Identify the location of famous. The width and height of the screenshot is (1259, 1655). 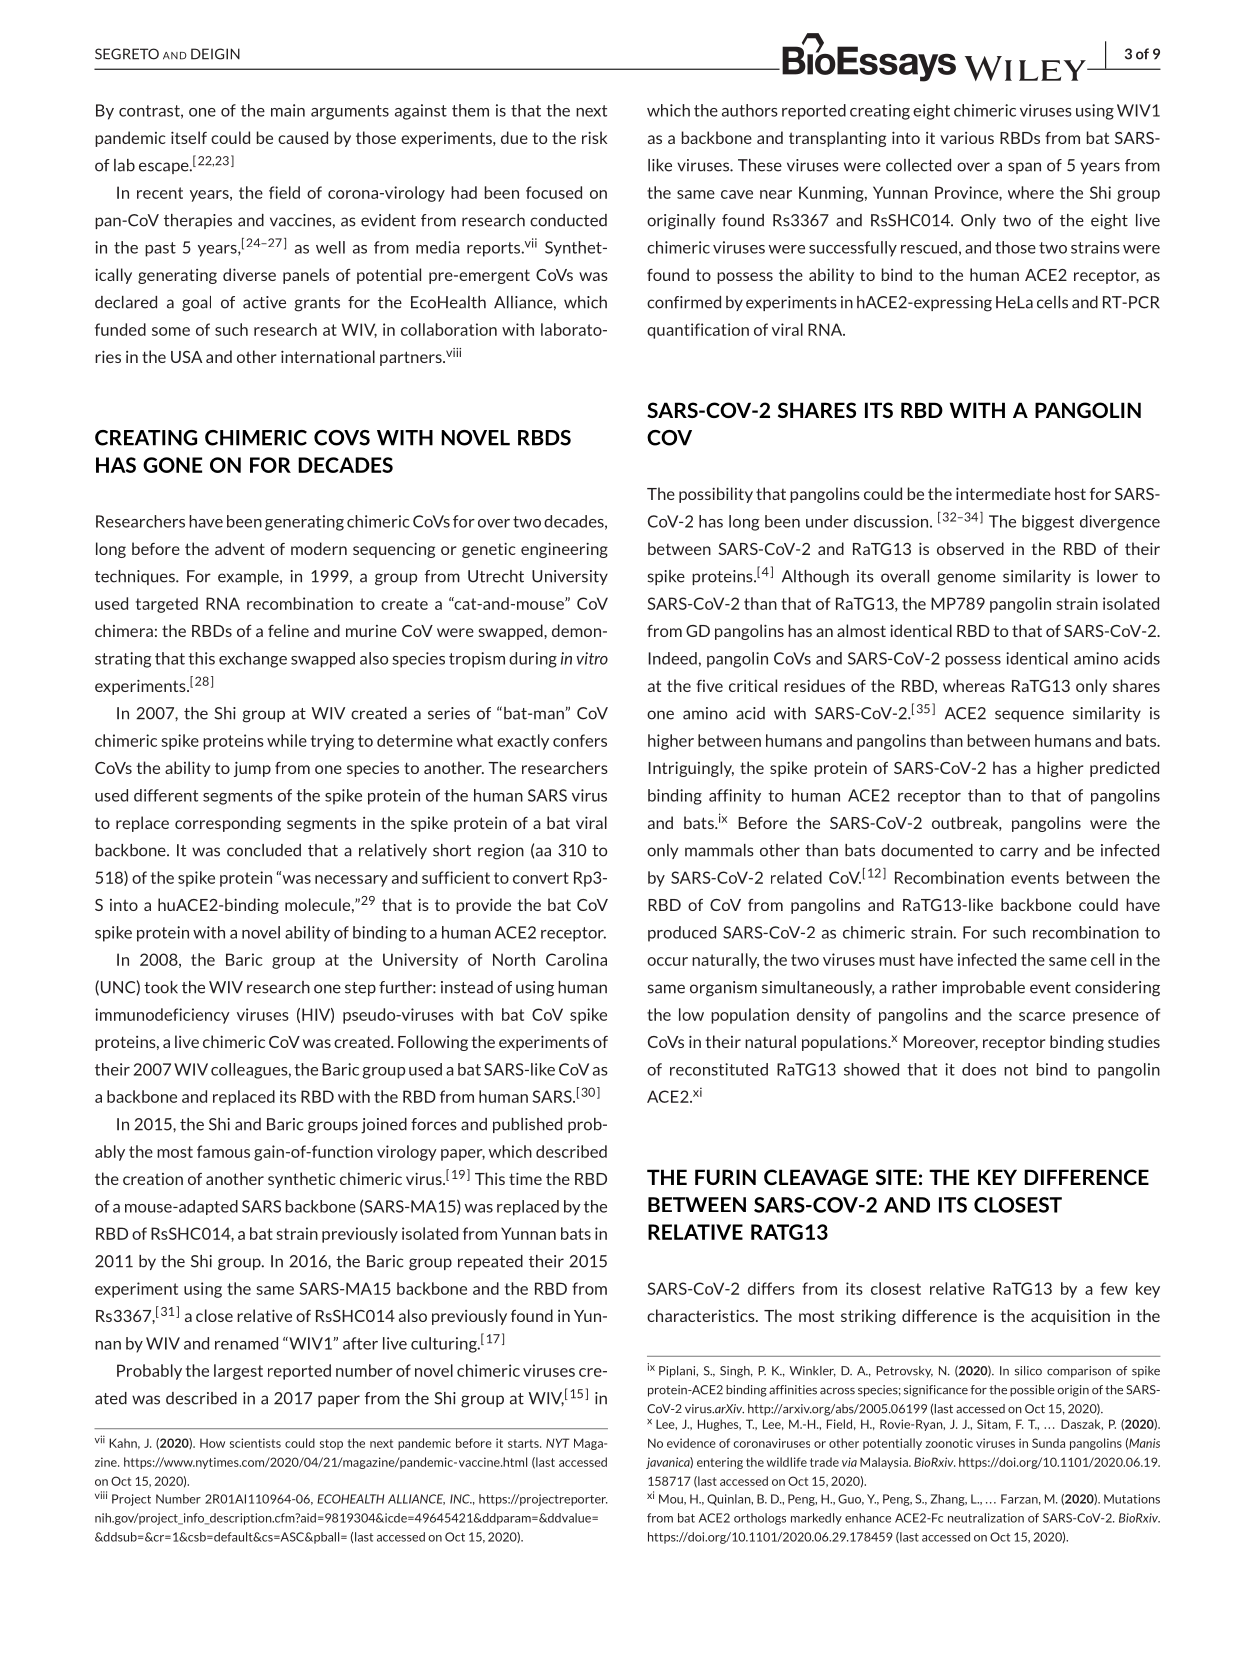
(223, 1151).
